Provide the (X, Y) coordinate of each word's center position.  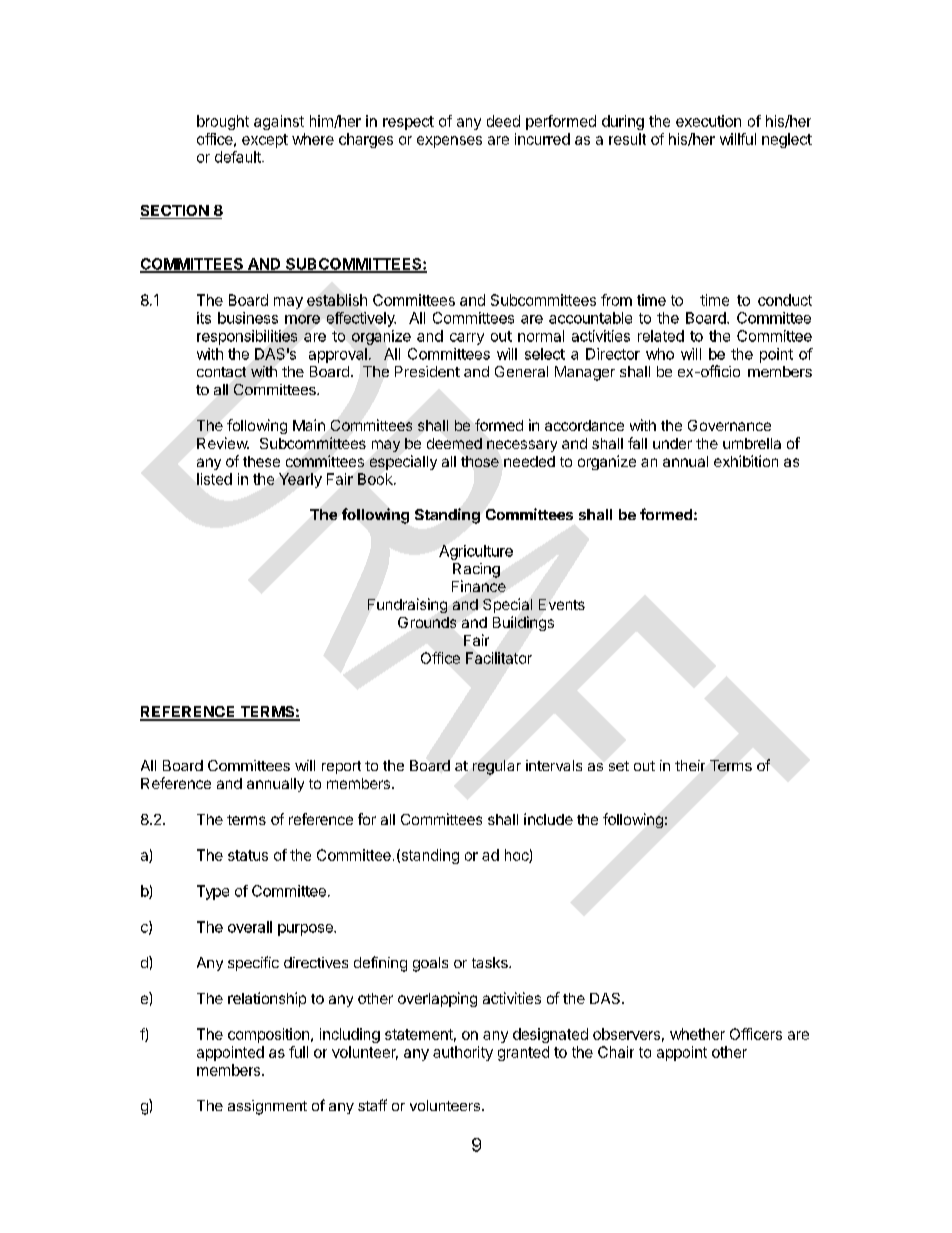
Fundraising (407, 605)
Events (562, 604)
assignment (267, 1107)
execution (708, 121)
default (239, 157)
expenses (449, 142)
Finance (479, 586)
